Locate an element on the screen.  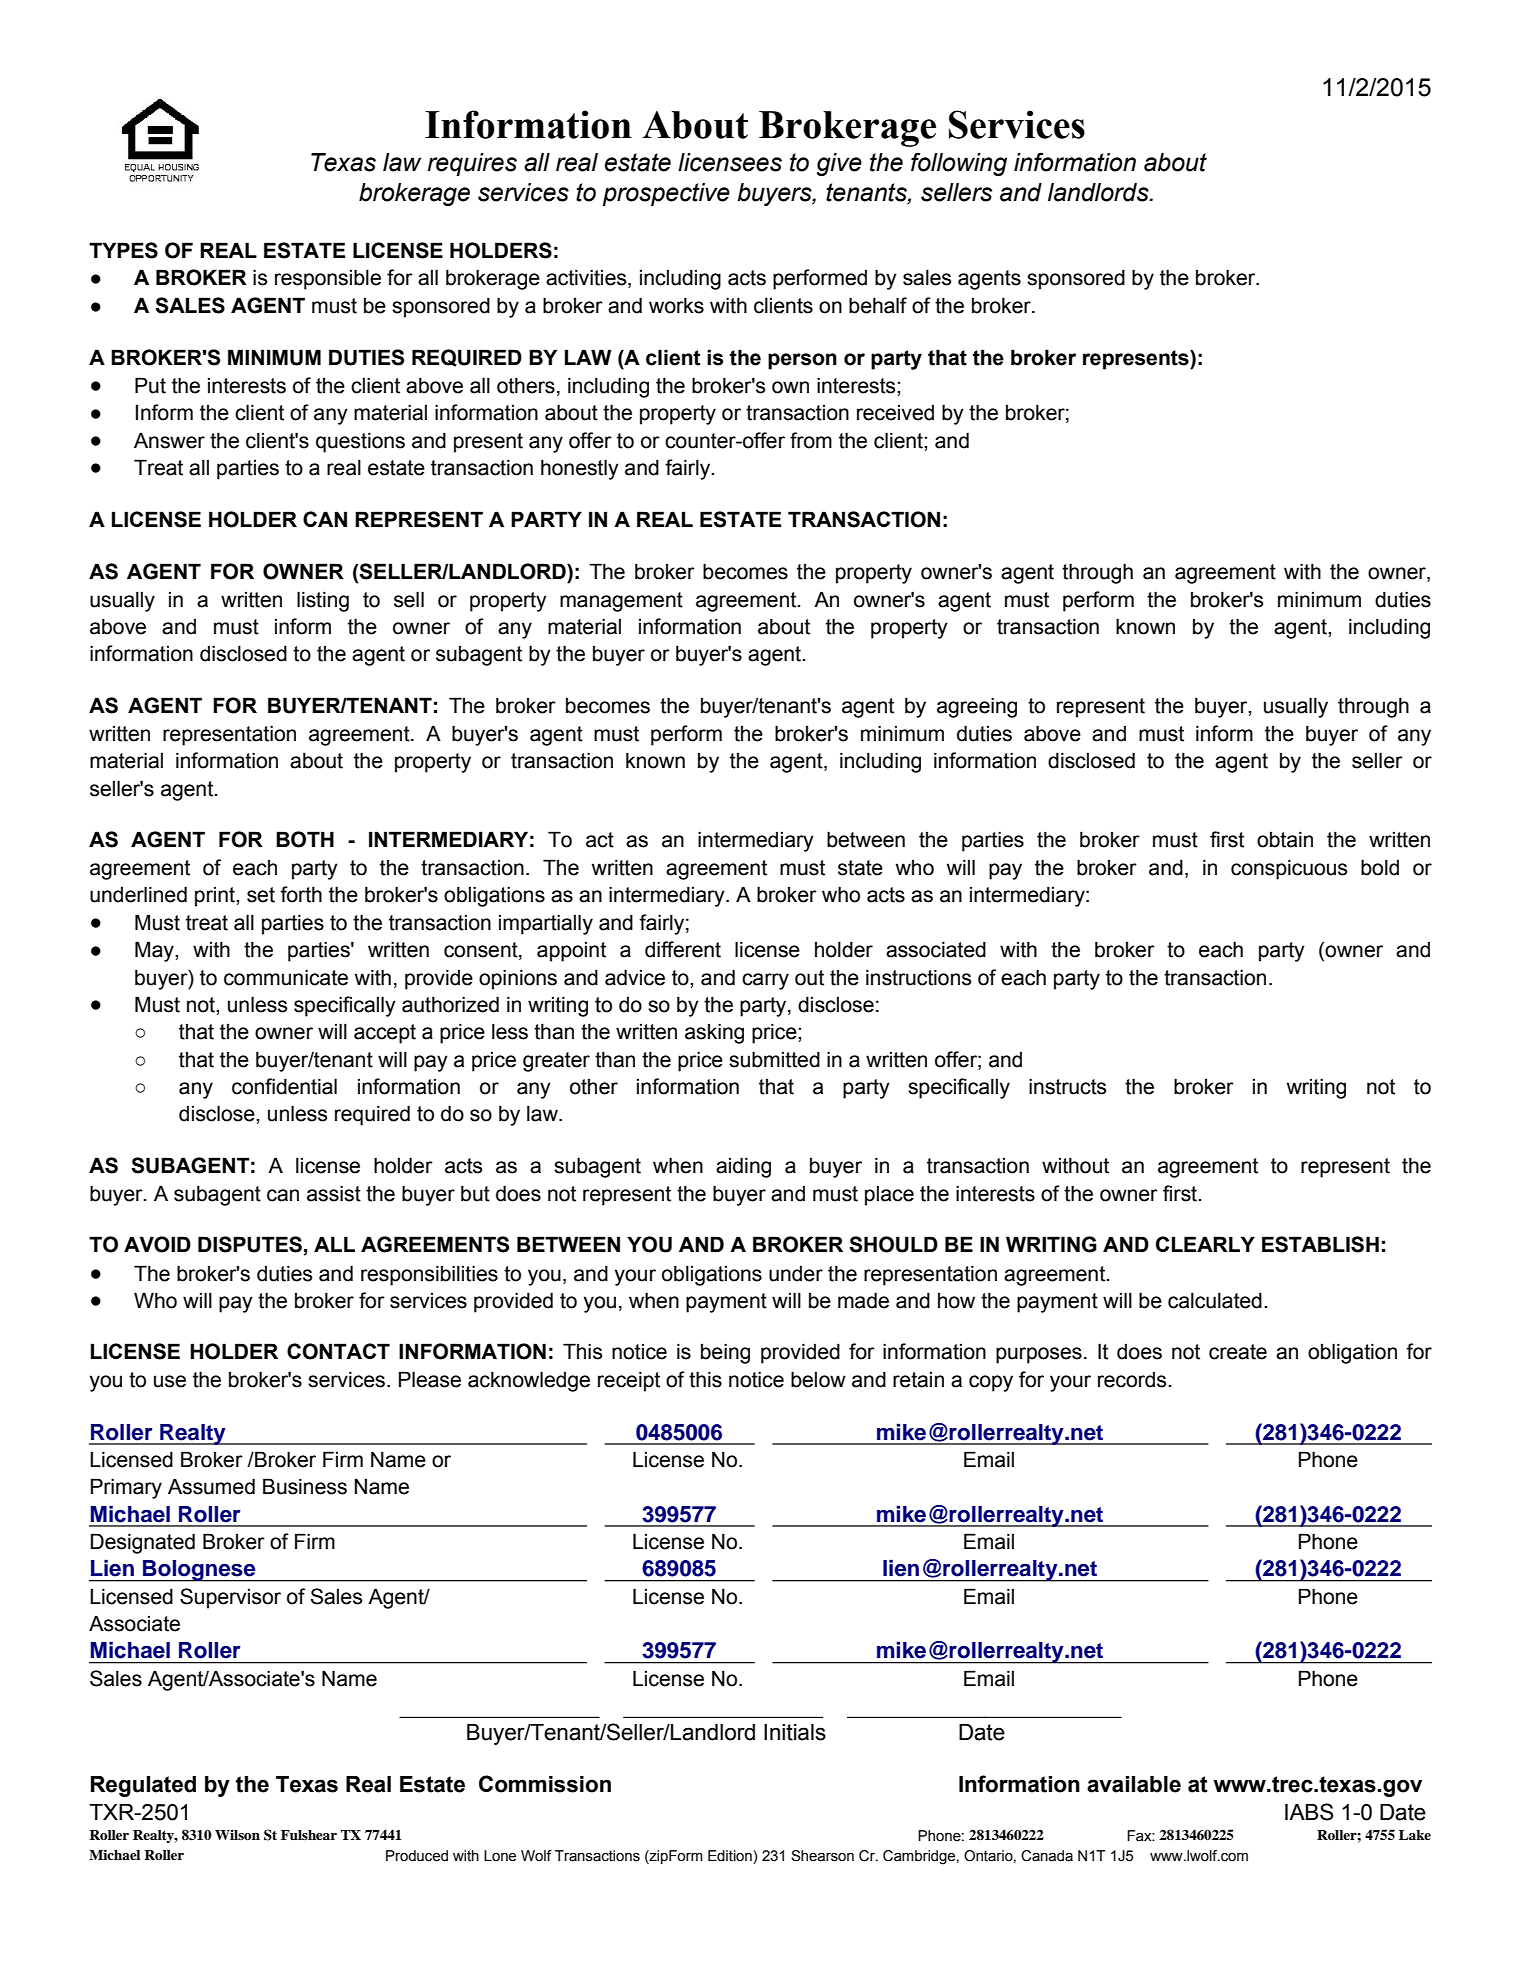
conspicuous is located at coordinates (1289, 869).
